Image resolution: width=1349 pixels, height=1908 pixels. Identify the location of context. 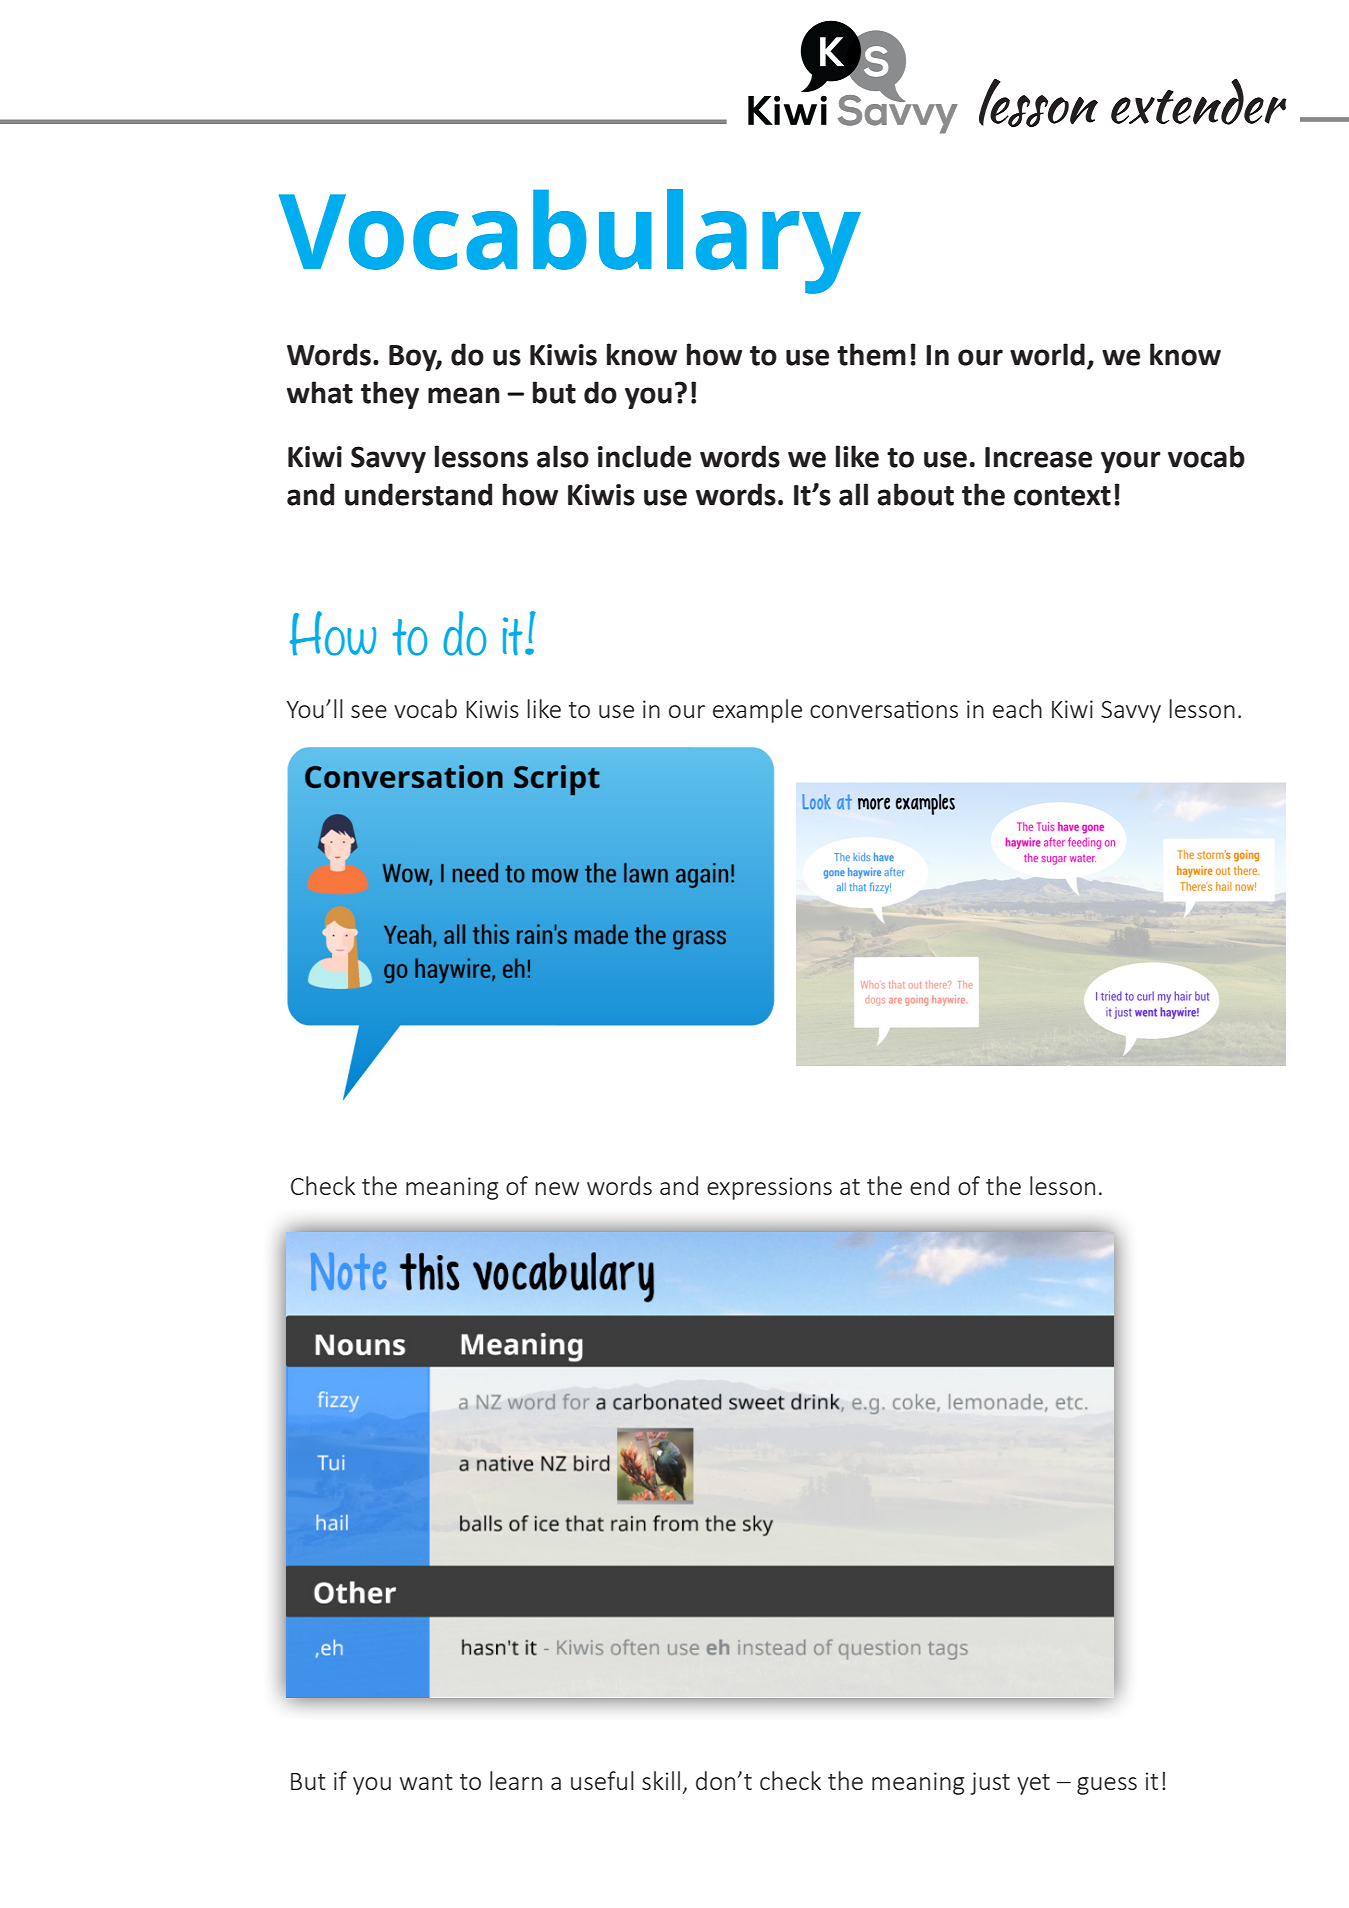
(1062, 496).
